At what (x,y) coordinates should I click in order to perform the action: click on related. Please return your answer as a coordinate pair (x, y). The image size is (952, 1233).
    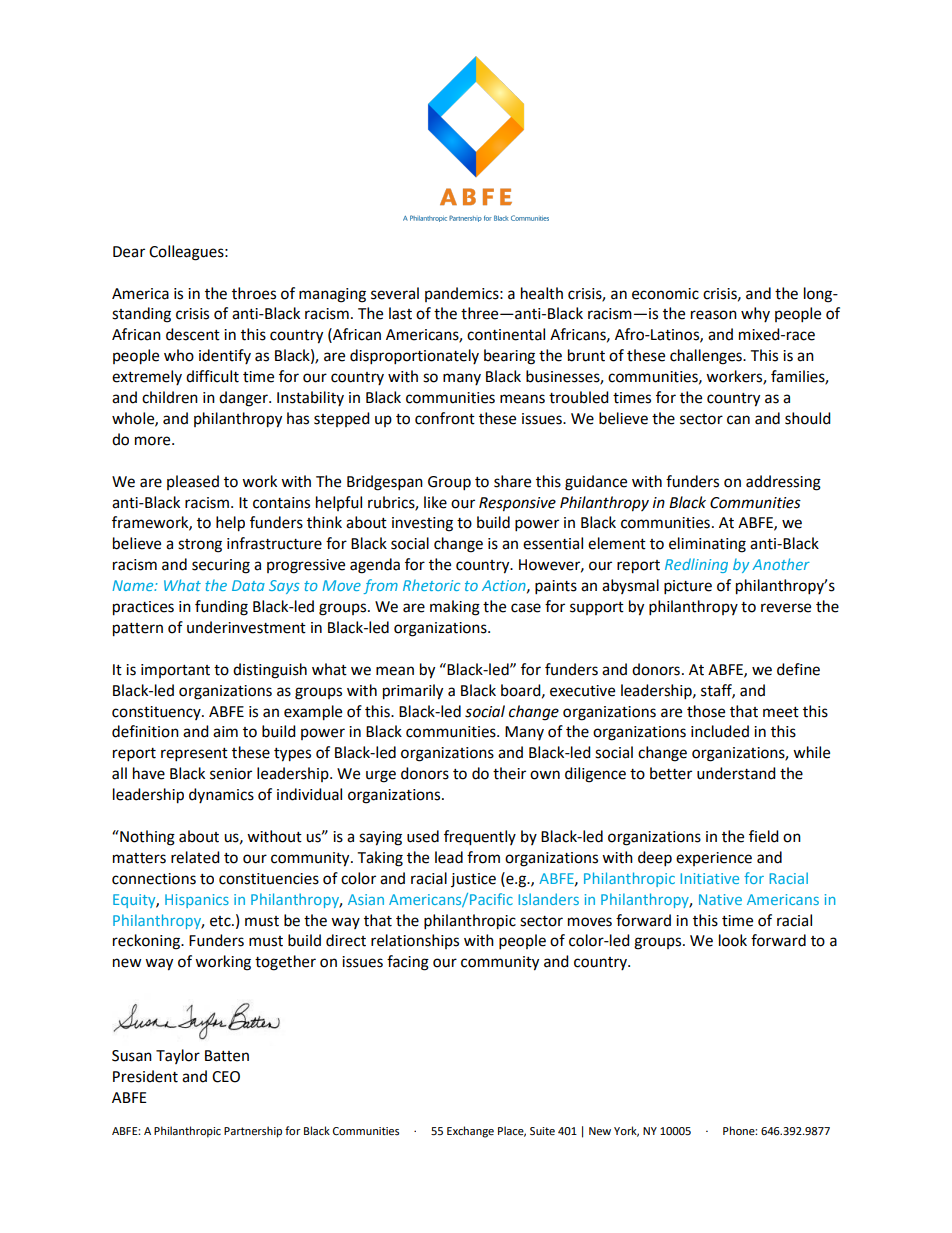
    Looking at the image, I should click on (195, 857).
